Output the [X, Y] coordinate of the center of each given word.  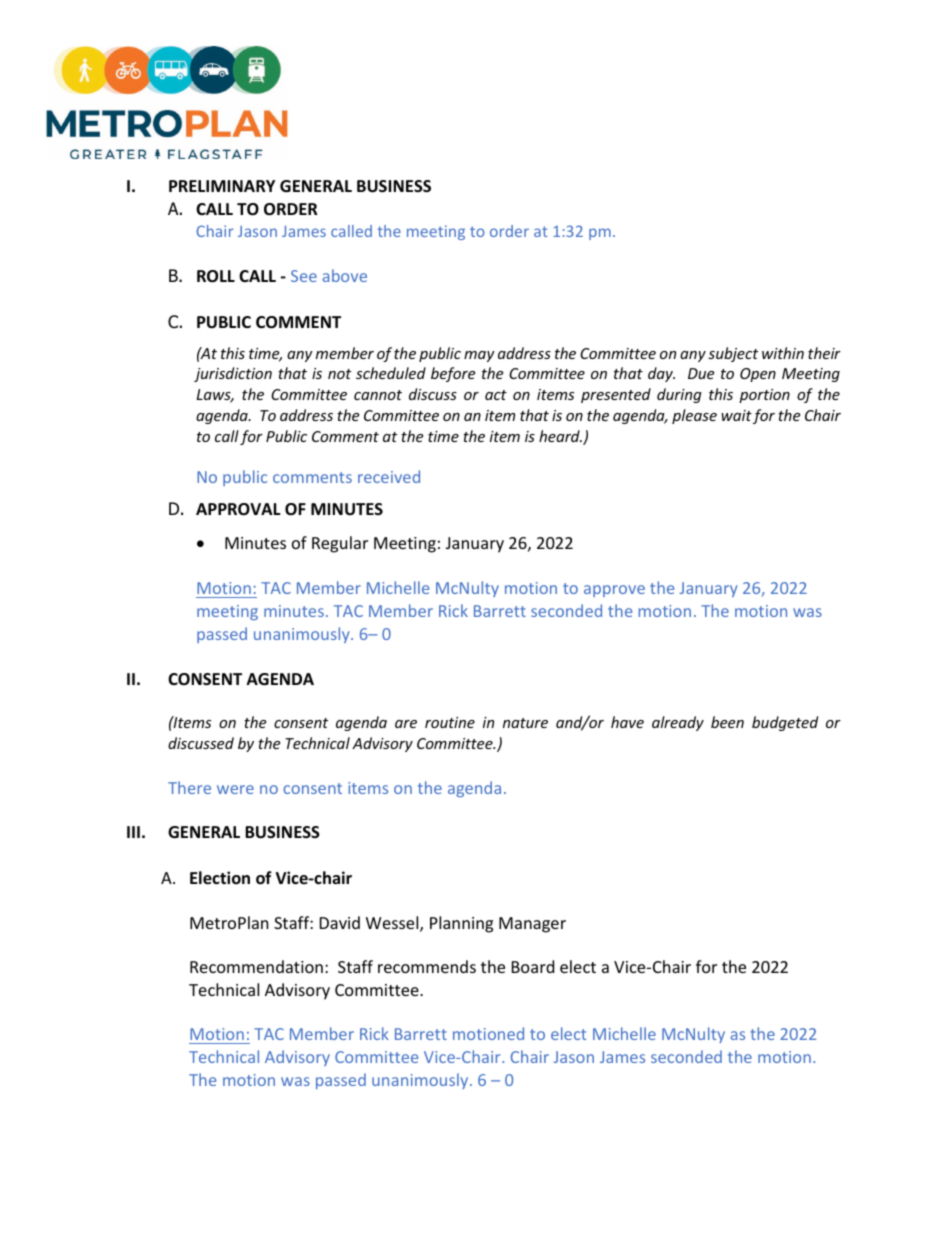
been [727, 722]
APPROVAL [238, 509]
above [344, 275]
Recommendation [256, 966]
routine [450, 722]
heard [560, 436]
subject [733, 354]
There [189, 787]
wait [736, 415]
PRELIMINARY [222, 186]
